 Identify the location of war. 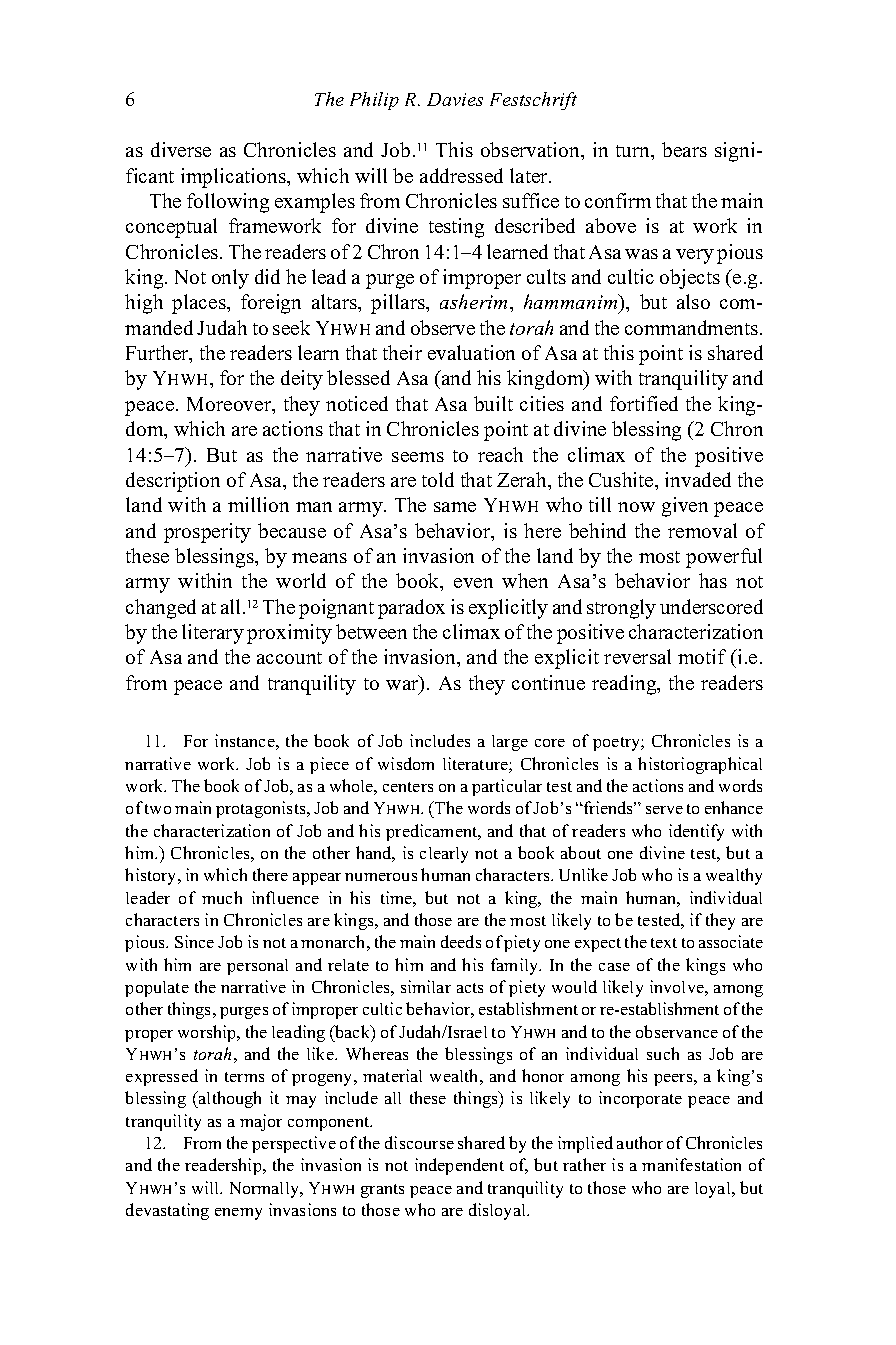
(403, 686).
